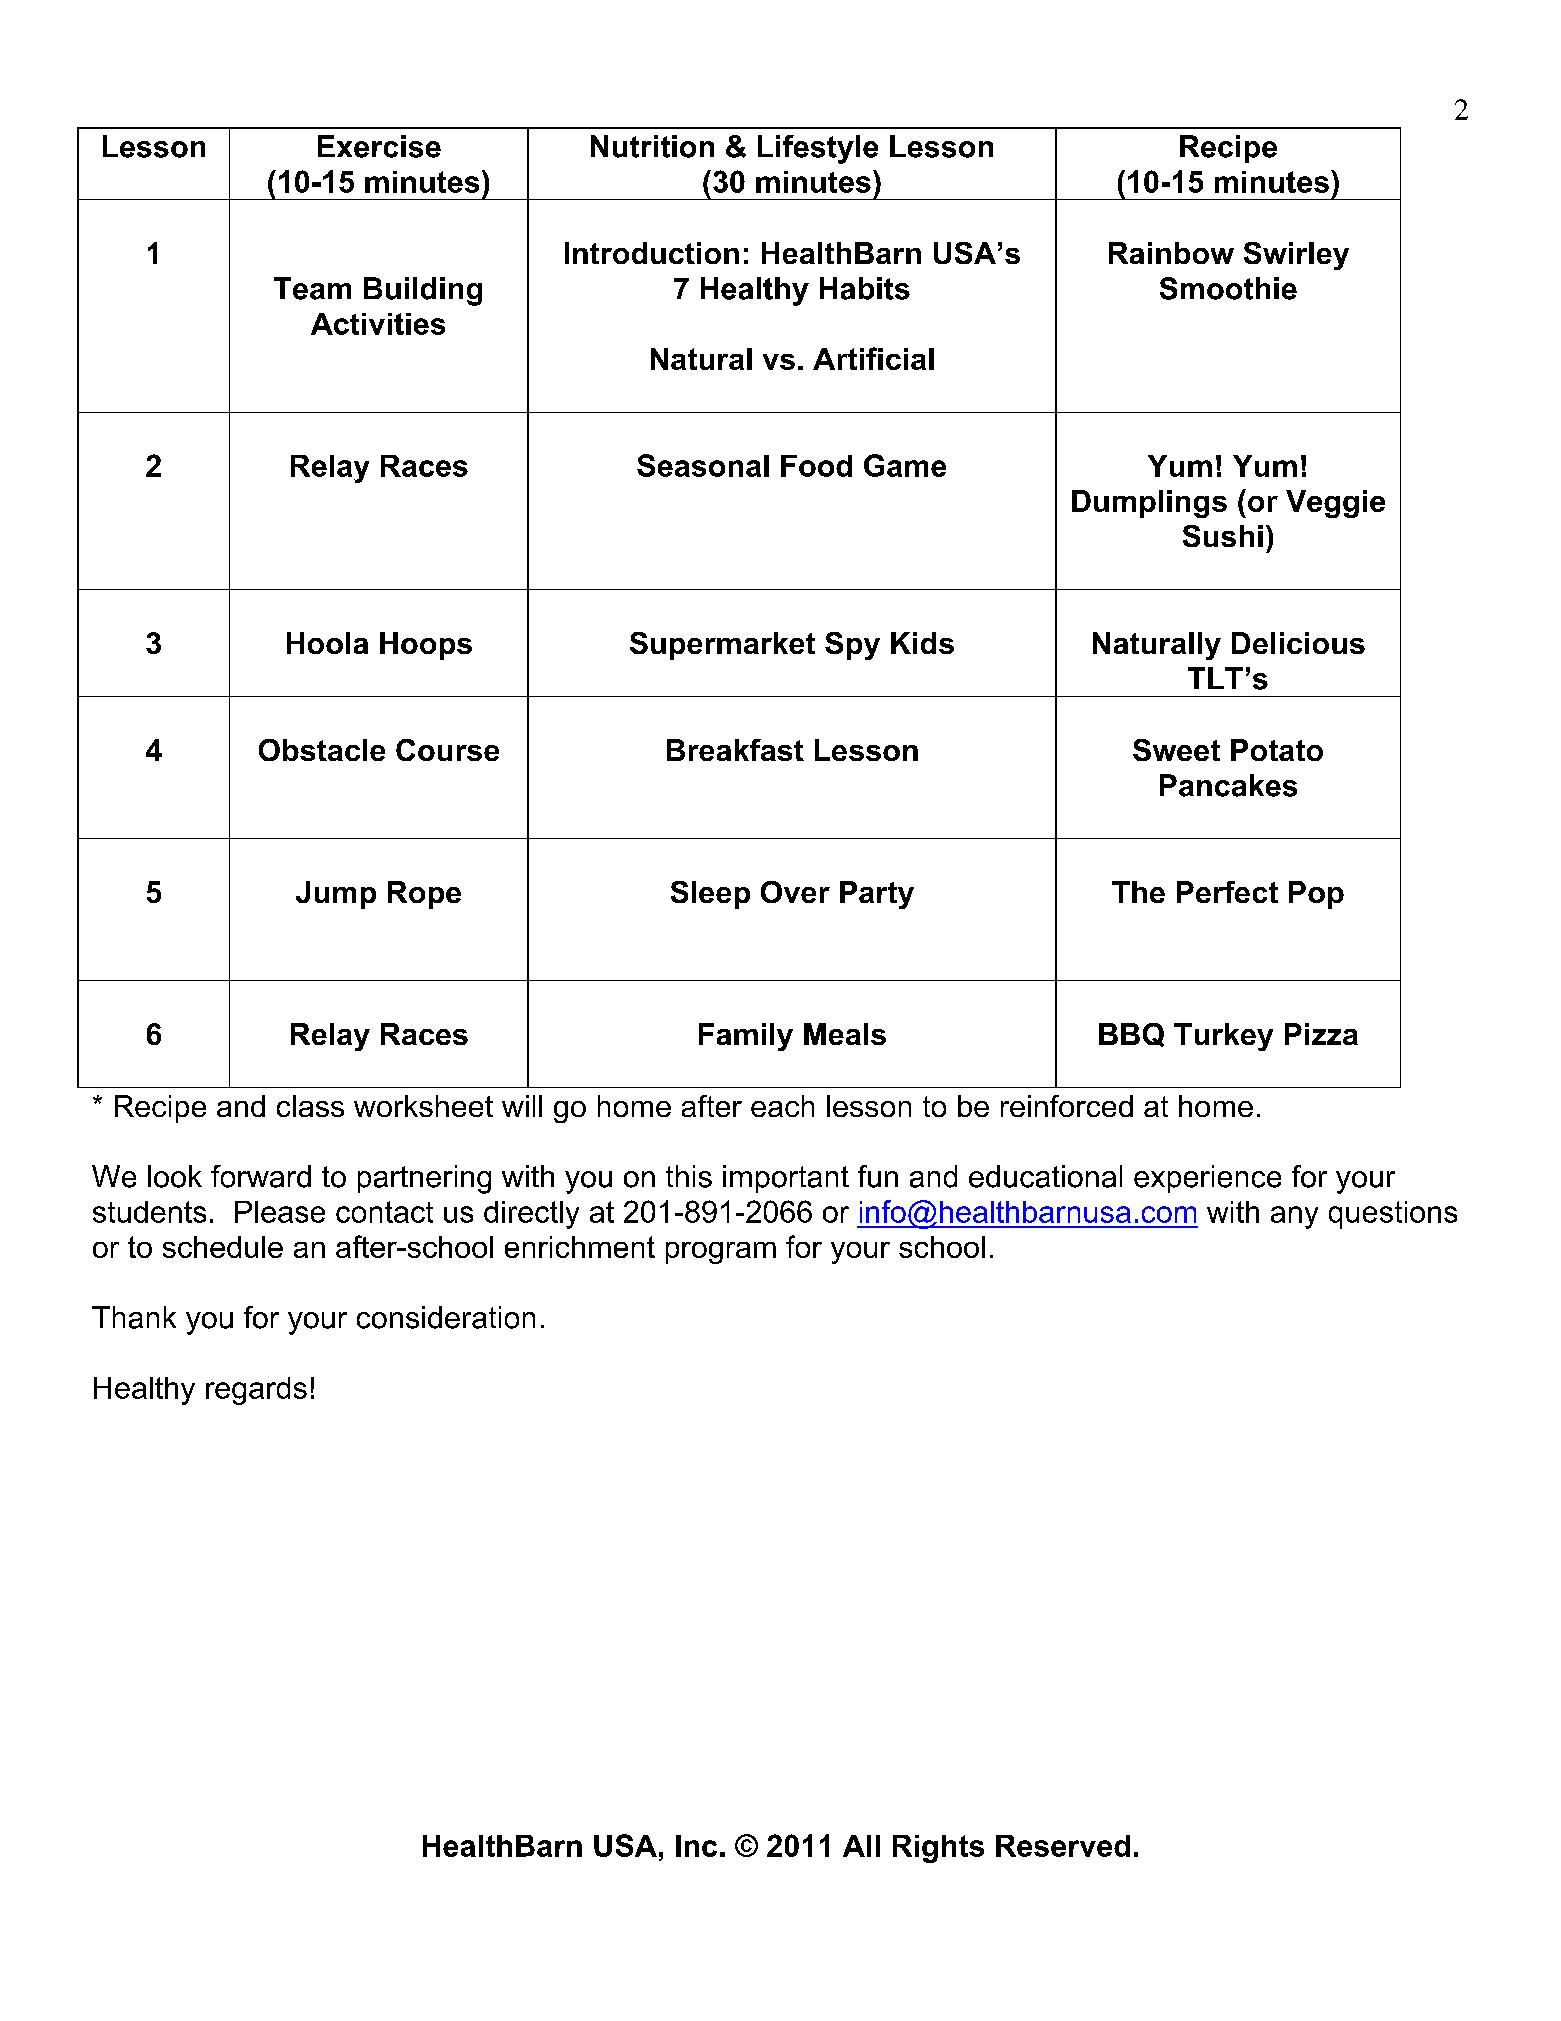  I want to click on Family, so click(746, 1037).
